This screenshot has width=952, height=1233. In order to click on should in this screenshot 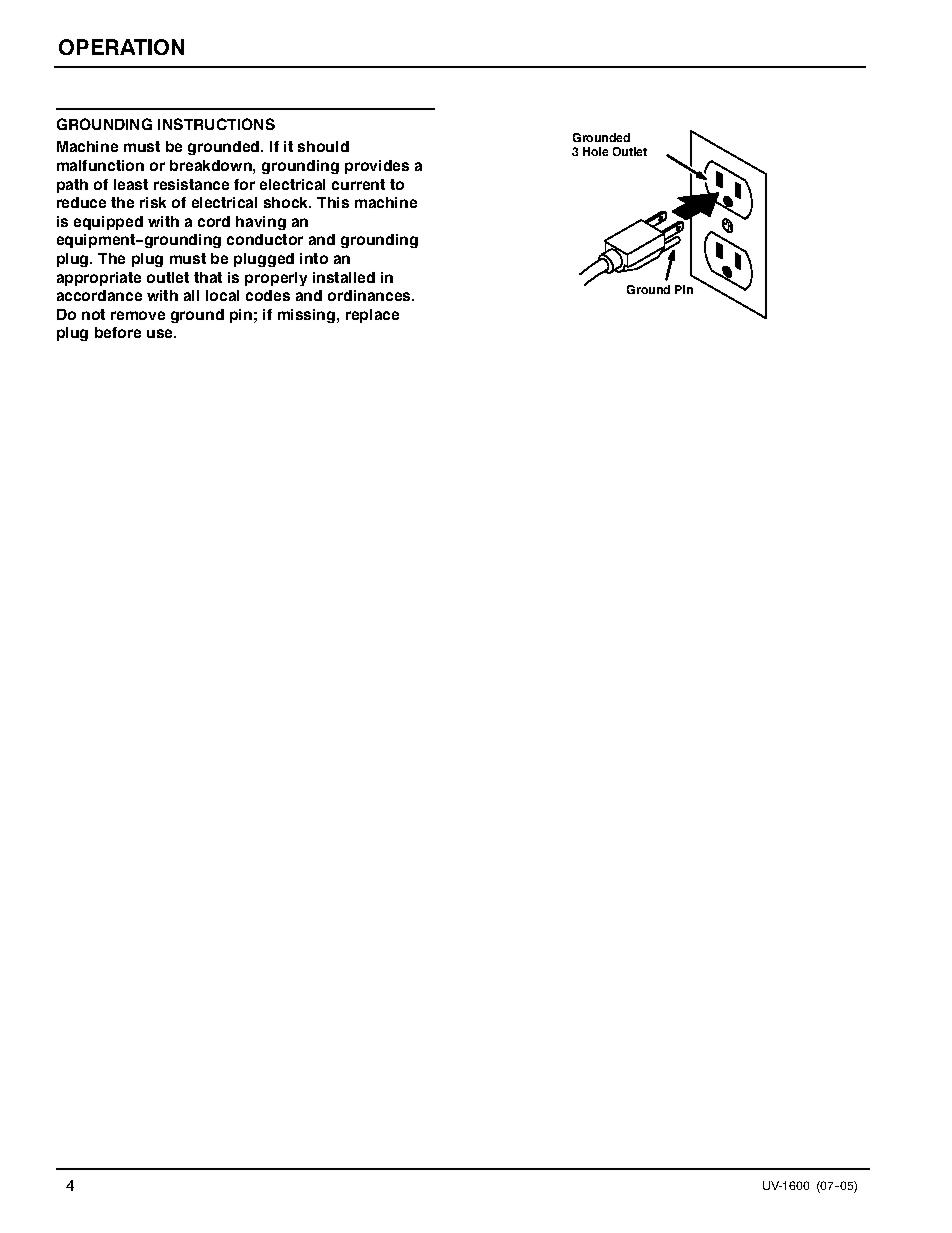, I will do `click(323, 146)`.
